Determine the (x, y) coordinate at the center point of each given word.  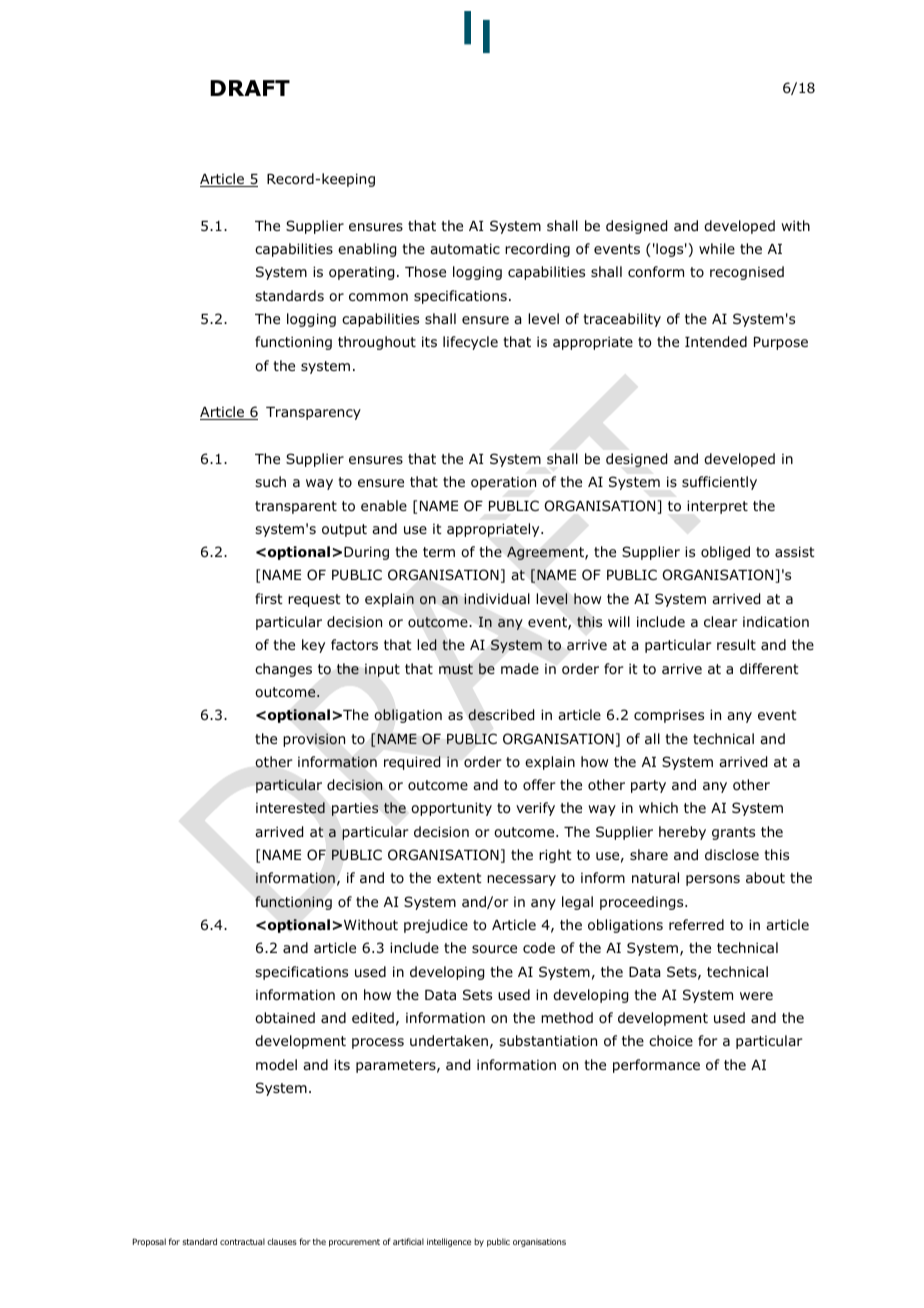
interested (290, 808)
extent (459, 878)
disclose (732, 855)
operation (503, 483)
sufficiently (719, 483)
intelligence (449, 1242)
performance (656, 1066)
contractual (242, 1241)
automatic (465, 249)
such (270, 481)
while (717, 248)
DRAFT (250, 88)
